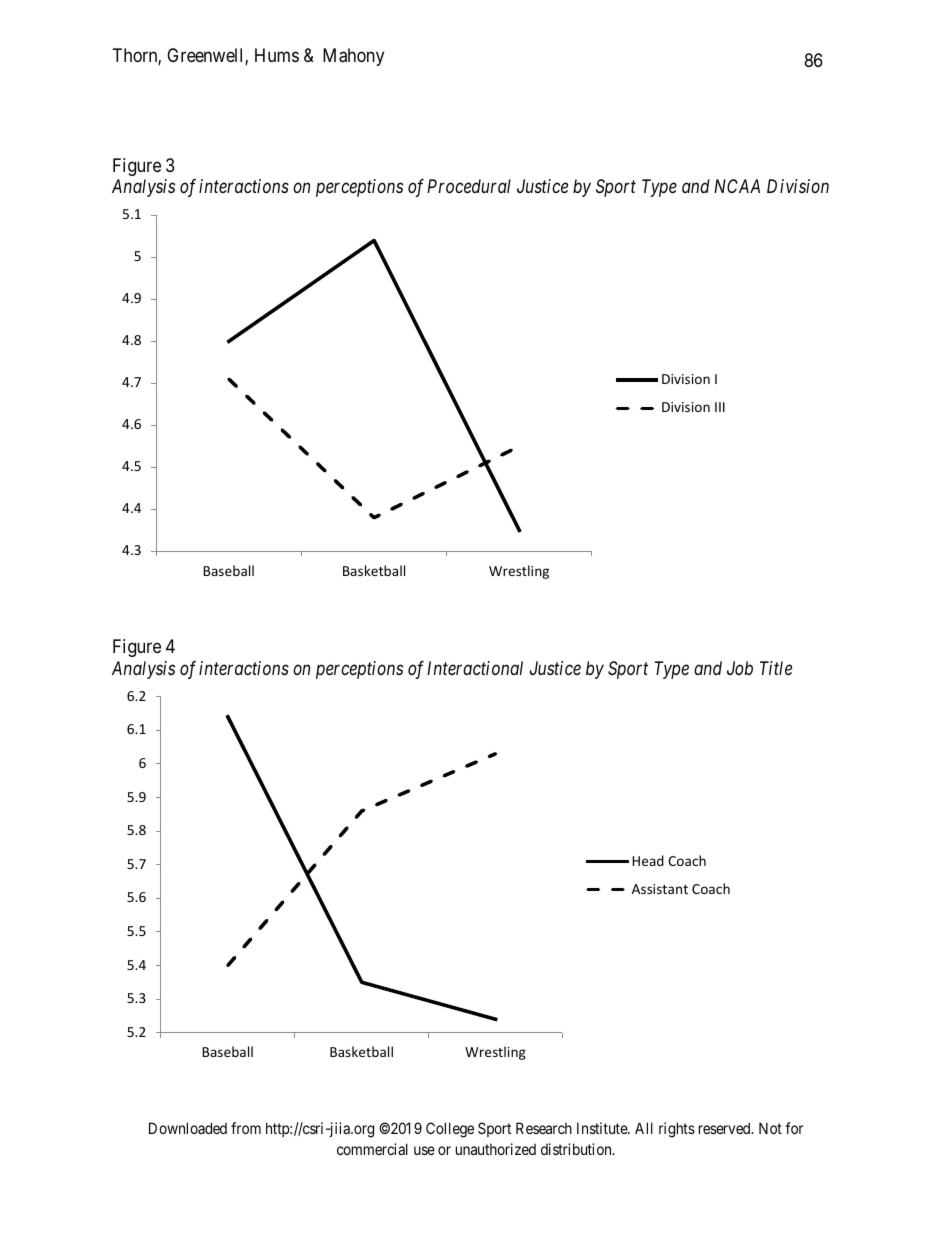 The image size is (952, 1233). I want to click on NCAA, so click(737, 186).
